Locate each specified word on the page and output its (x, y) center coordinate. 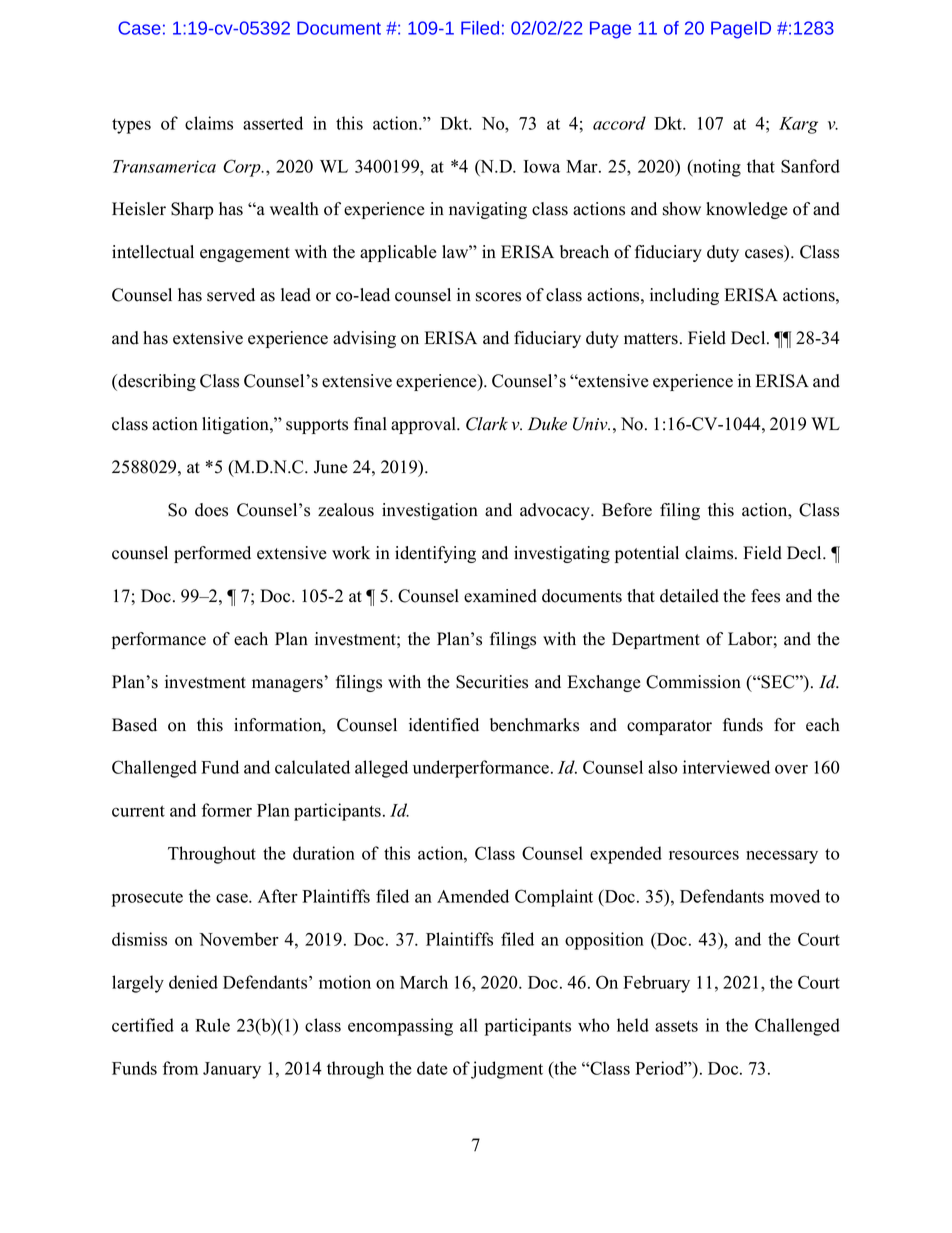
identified (444, 725)
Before (627, 510)
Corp (243, 168)
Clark (487, 424)
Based (134, 725)
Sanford (810, 166)
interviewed (726, 767)
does (211, 510)
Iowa (542, 166)
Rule (212, 1025)
